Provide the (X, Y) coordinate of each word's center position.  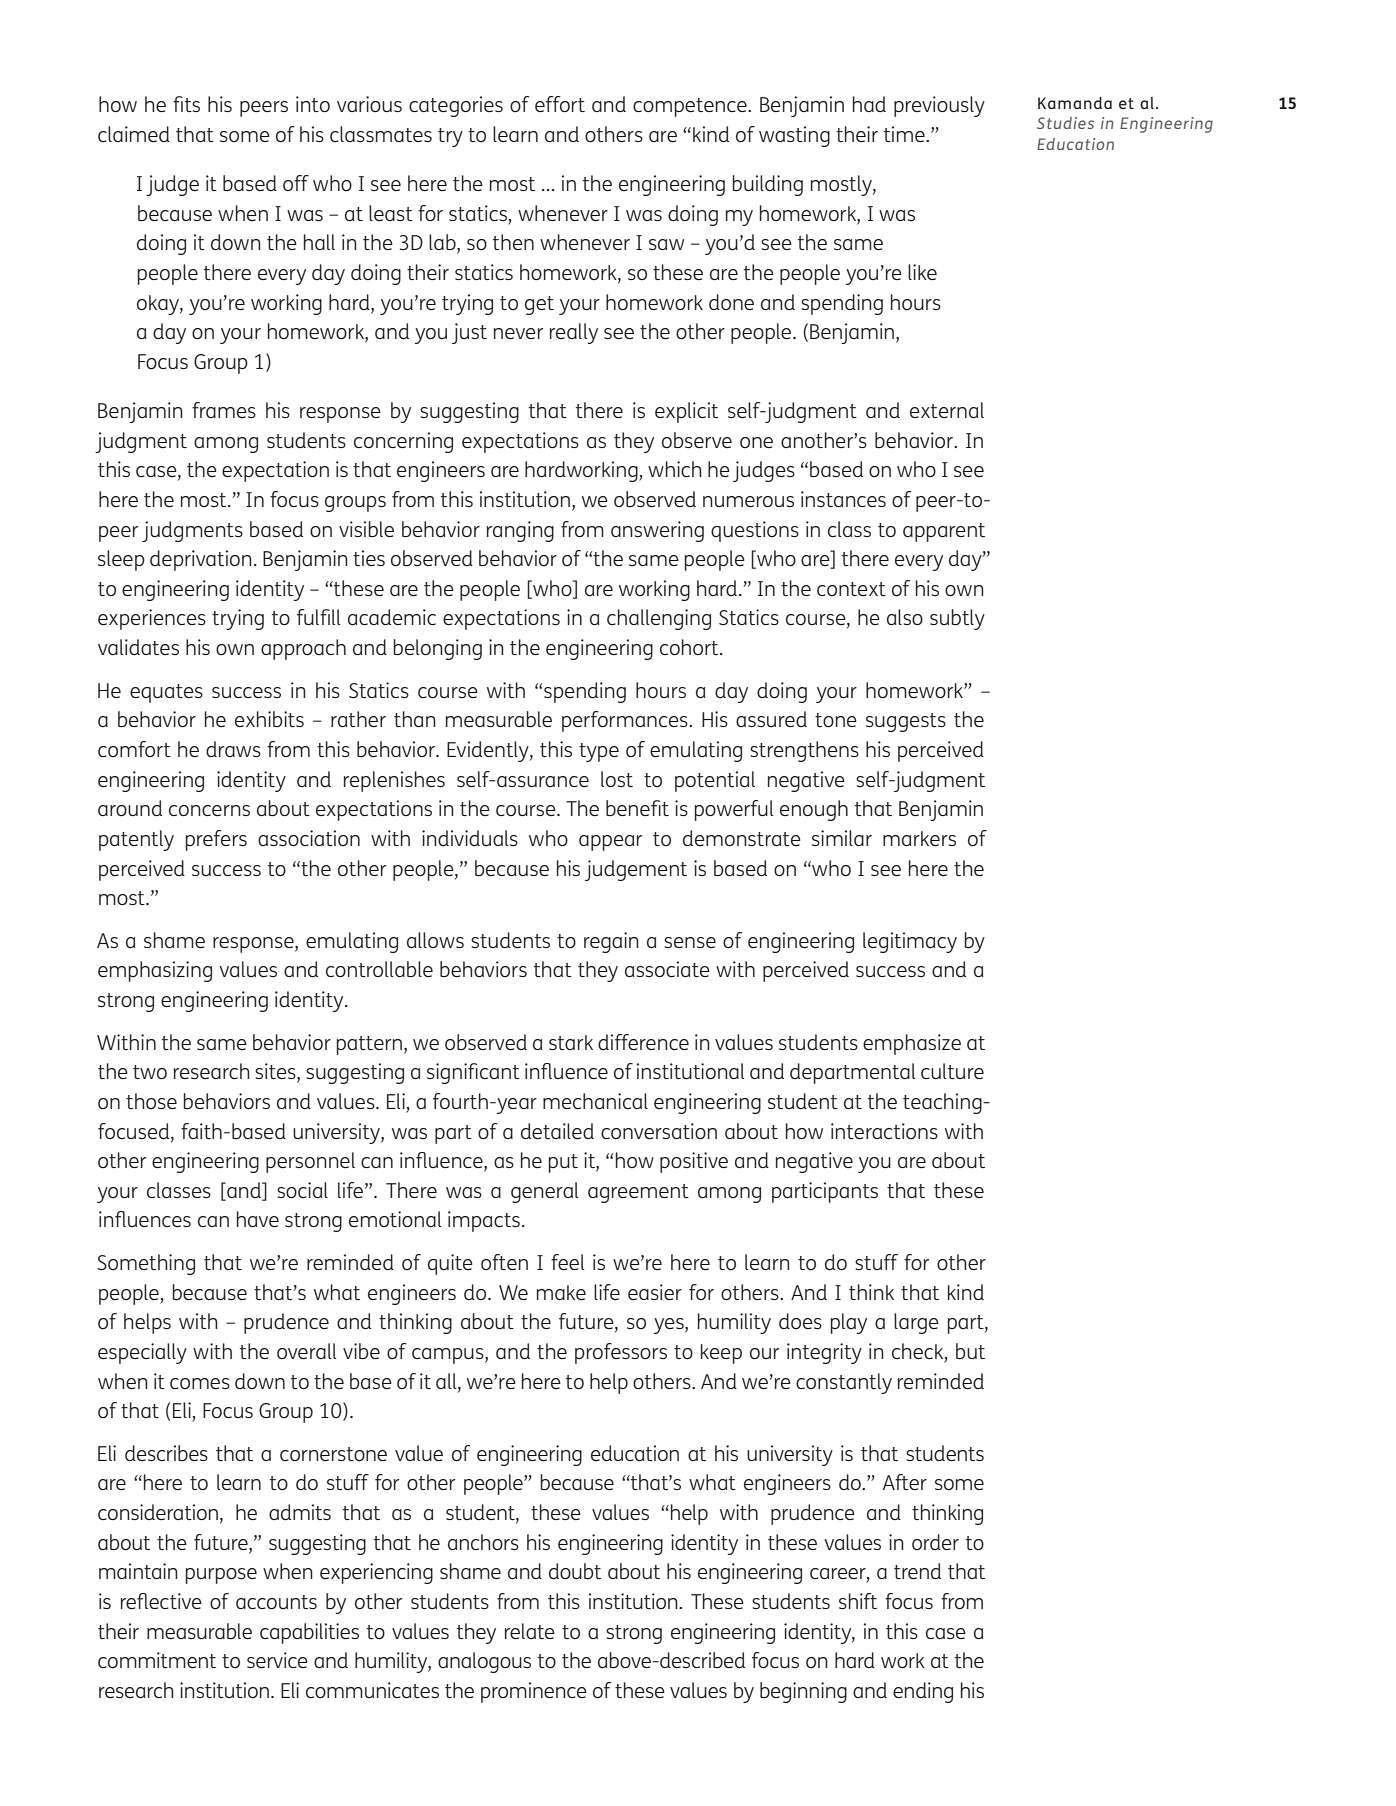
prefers (216, 840)
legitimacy (910, 942)
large (916, 1323)
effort (560, 104)
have (258, 1219)
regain (611, 942)
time (905, 134)
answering (657, 531)
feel (567, 1262)
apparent (944, 532)
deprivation (201, 560)
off (296, 183)
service (277, 1660)
